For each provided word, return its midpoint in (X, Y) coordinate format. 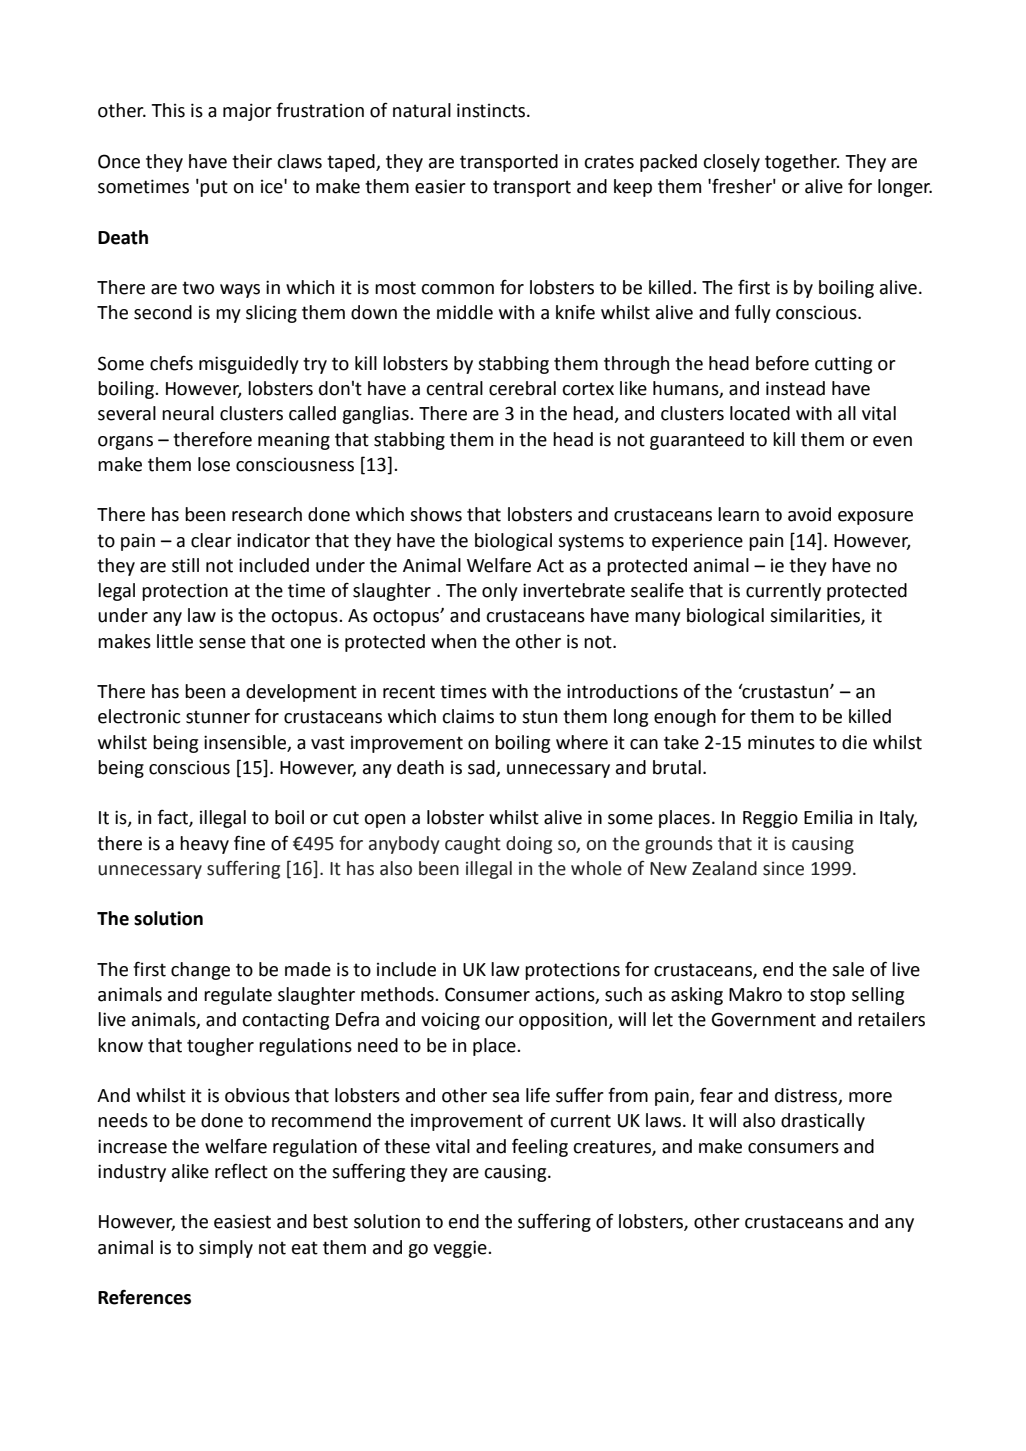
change (200, 971)
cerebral (522, 388)
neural (188, 413)
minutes (781, 742)
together (802, 163)
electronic (139, 716)
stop (827, 996)
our (499, 1021)
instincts (492, 110)
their (252, 161)
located (760, 413)
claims (468, 716)
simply (226, 1249)
